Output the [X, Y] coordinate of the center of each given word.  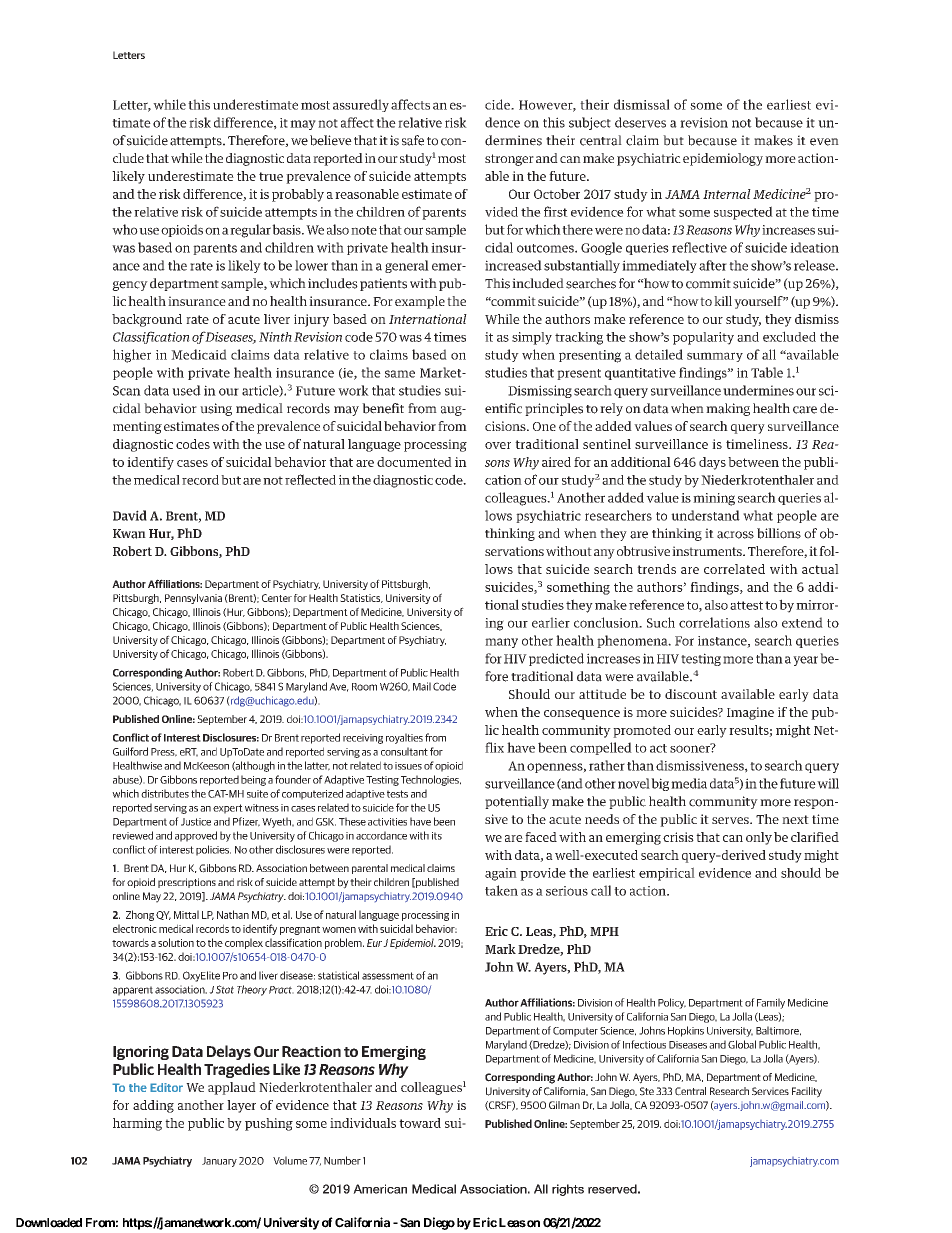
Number [342, 1160]
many [501, 643]
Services [770, 1091]
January [219, 1162]
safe [413, 140]
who [125, 229]
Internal [727, 194]
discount [691, 694]
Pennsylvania [193, 599]
